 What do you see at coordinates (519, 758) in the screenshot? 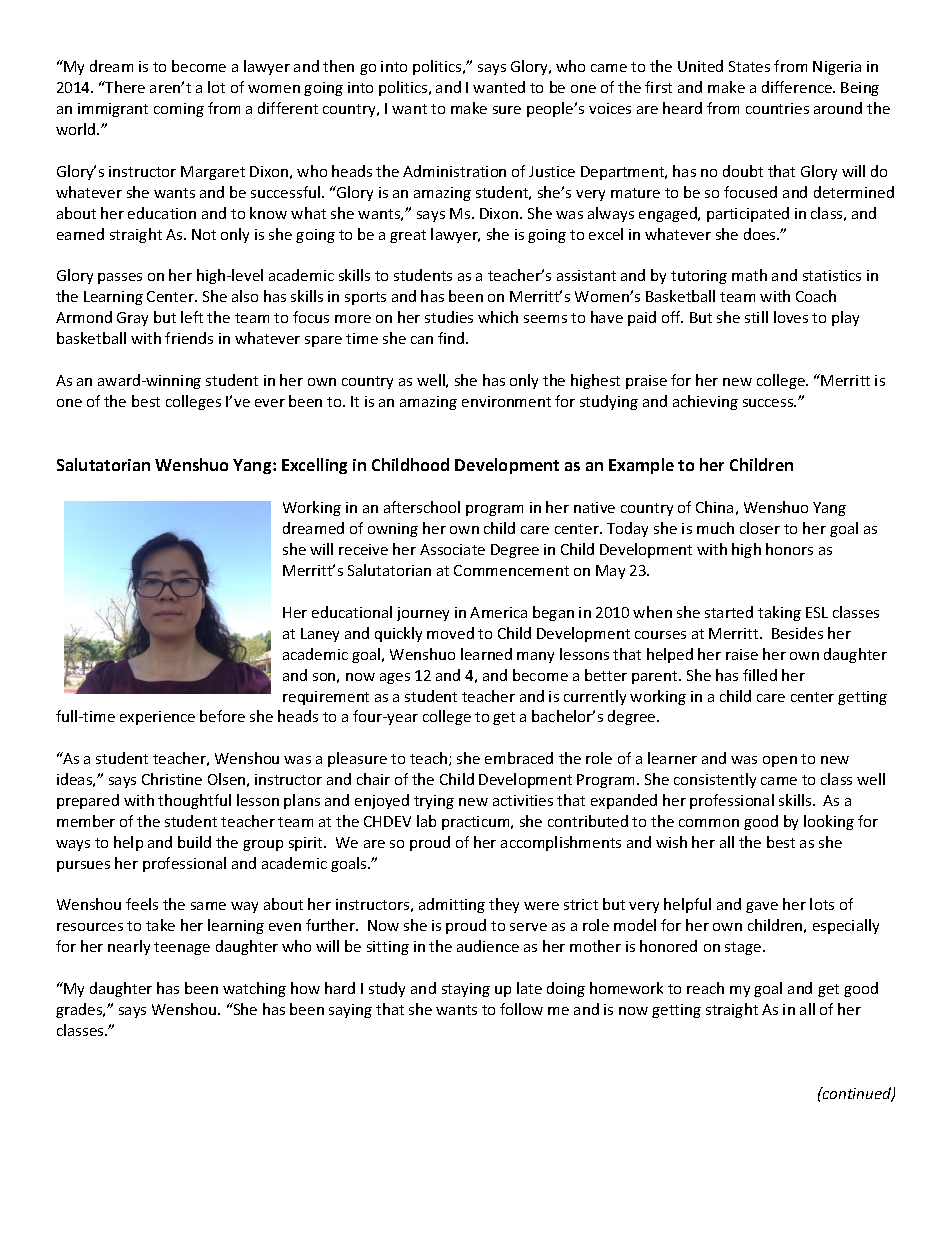
I see `embraced` at bounding box center [519, 758].
